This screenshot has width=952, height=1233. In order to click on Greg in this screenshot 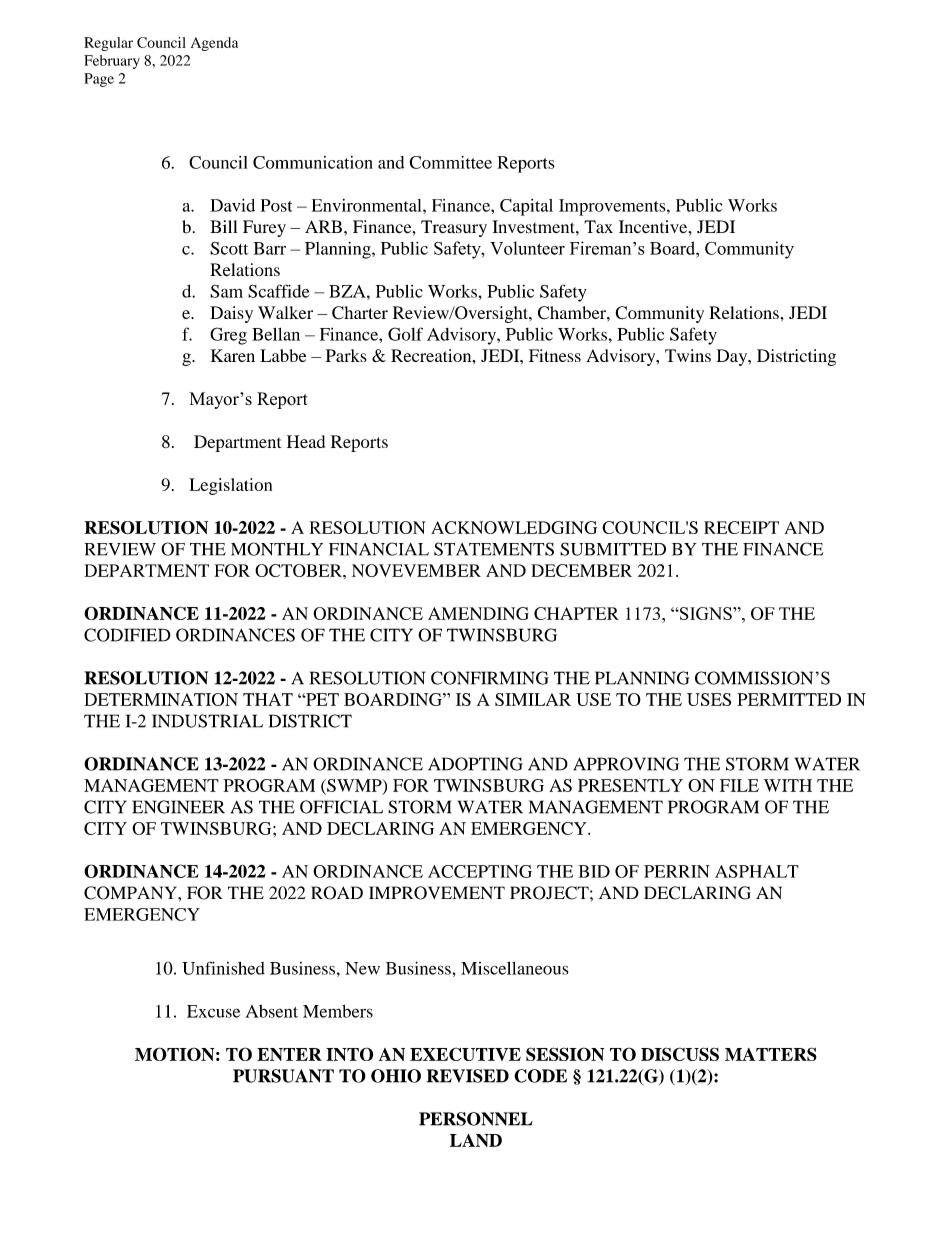, I will do `click(228, 336)`.
